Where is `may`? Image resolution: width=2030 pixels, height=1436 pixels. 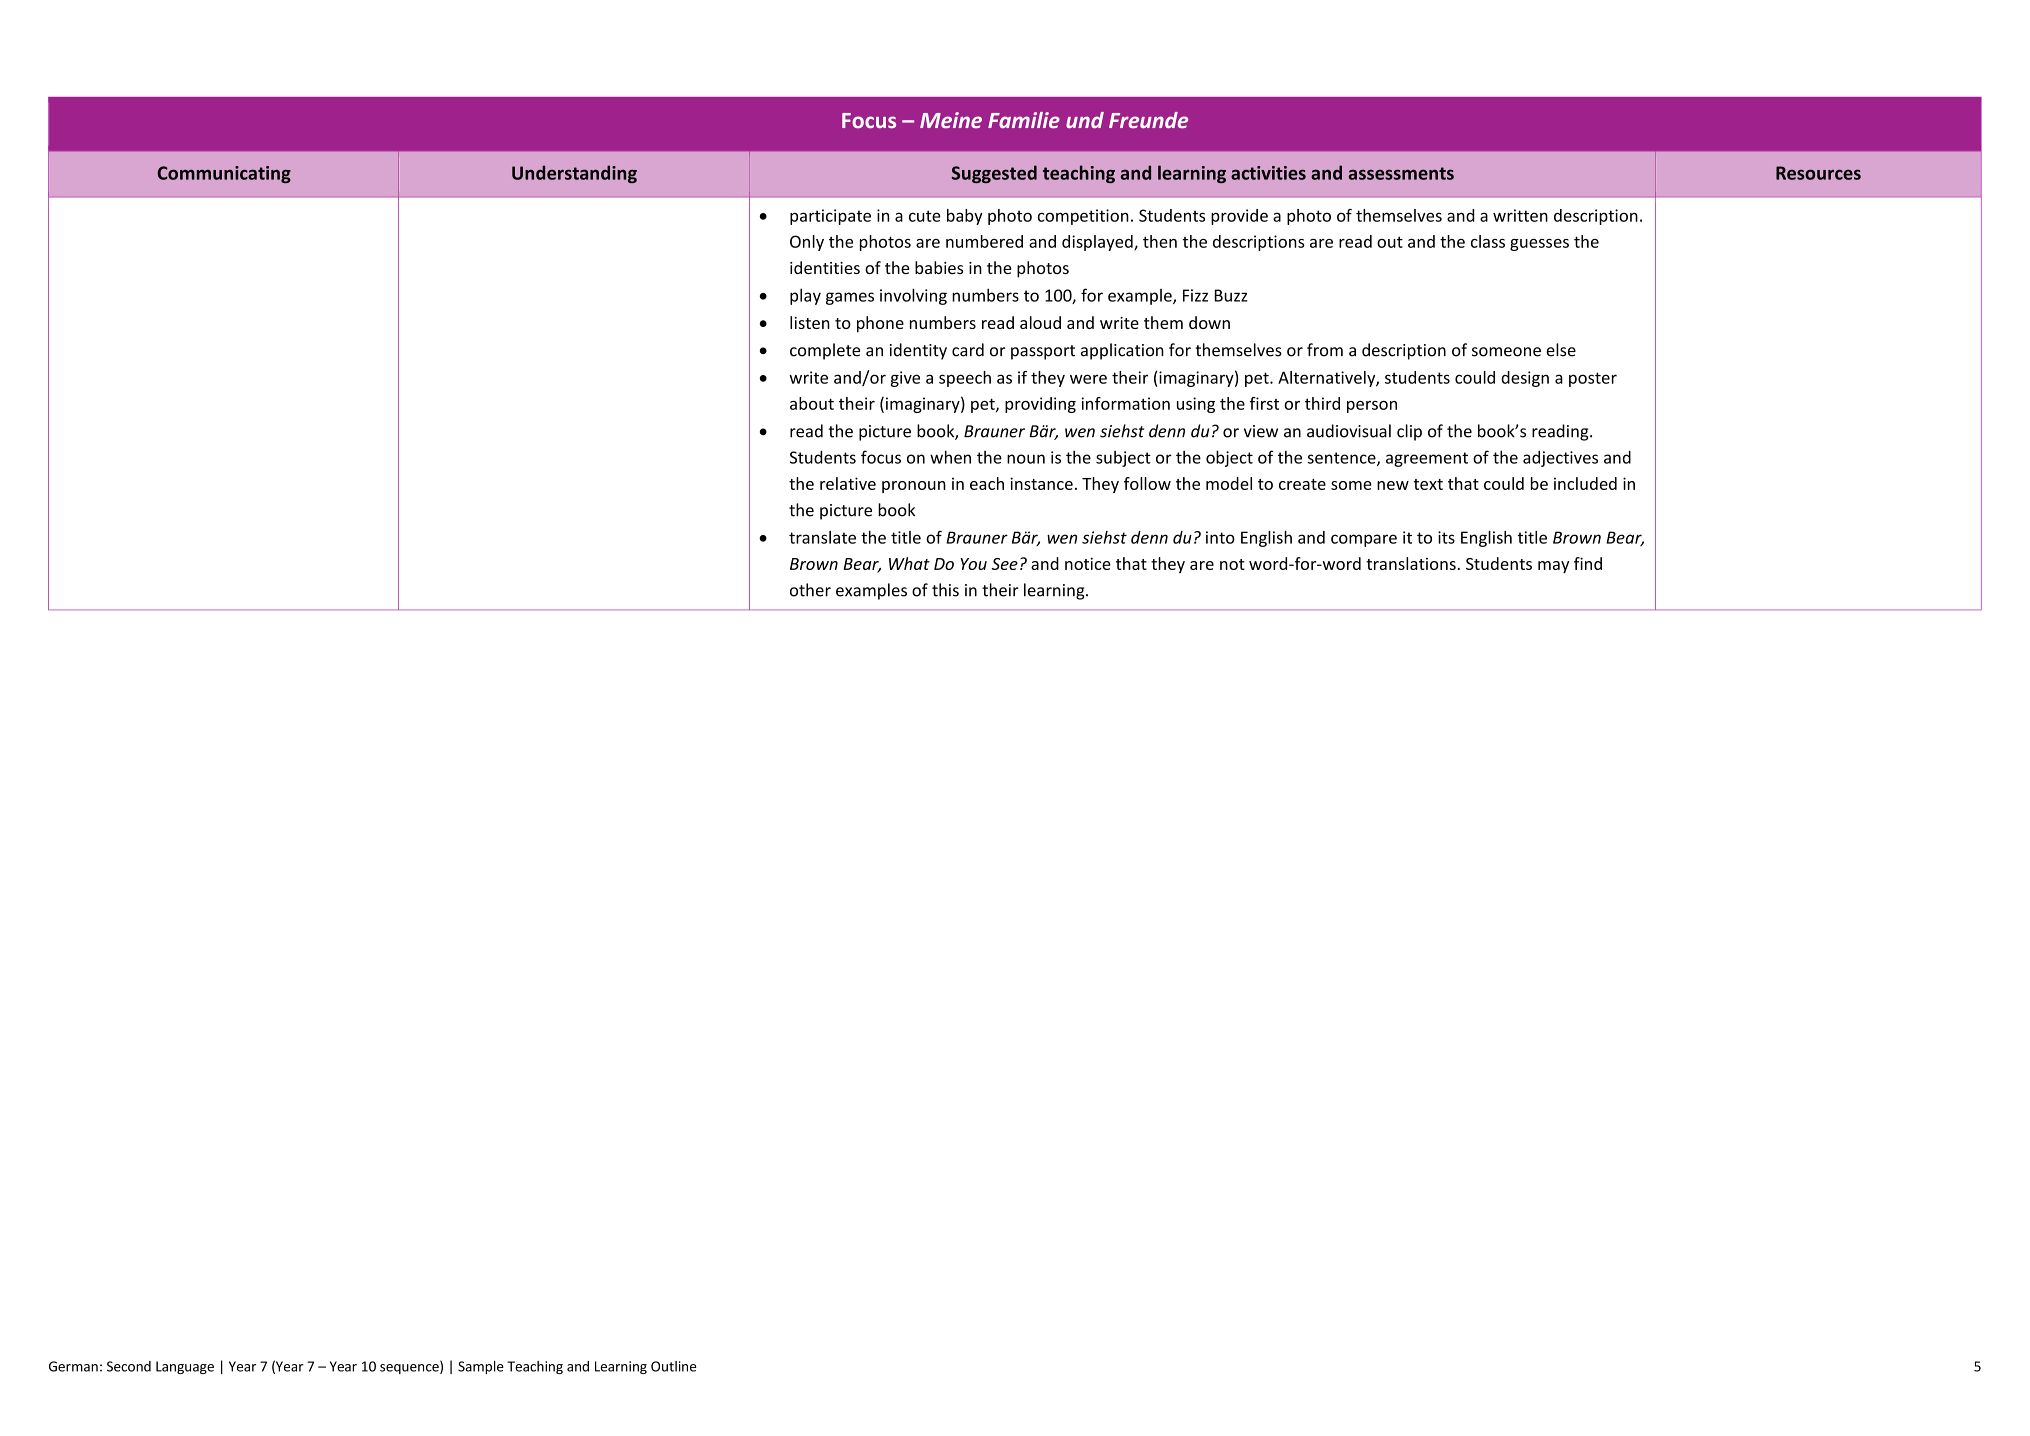 may is located at coordinates (1553, 567).
